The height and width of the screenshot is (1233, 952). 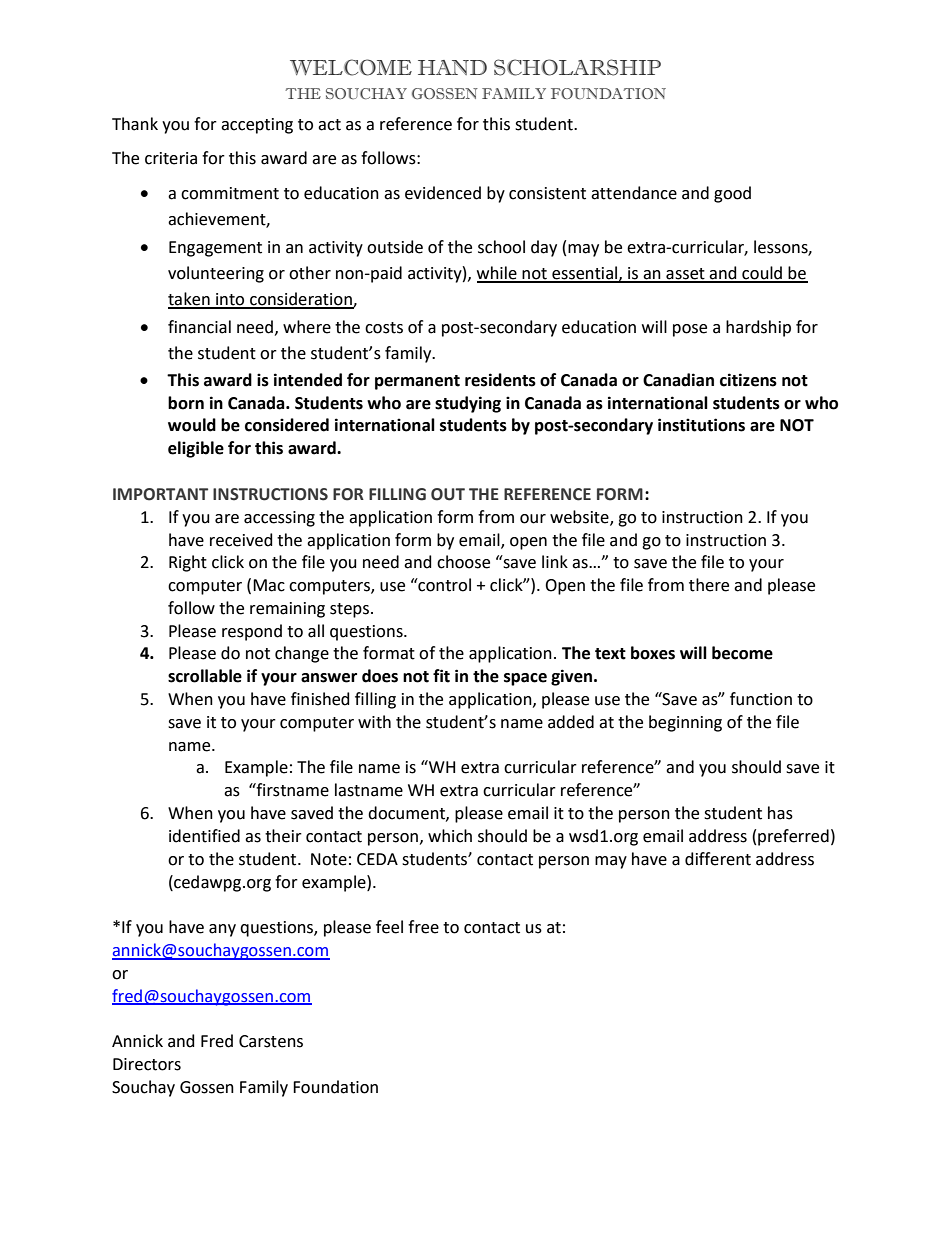 What do you see at coordinates (147, 1064) in the screenshot?
I see `Directors` at bounding box center [147, 1064].
